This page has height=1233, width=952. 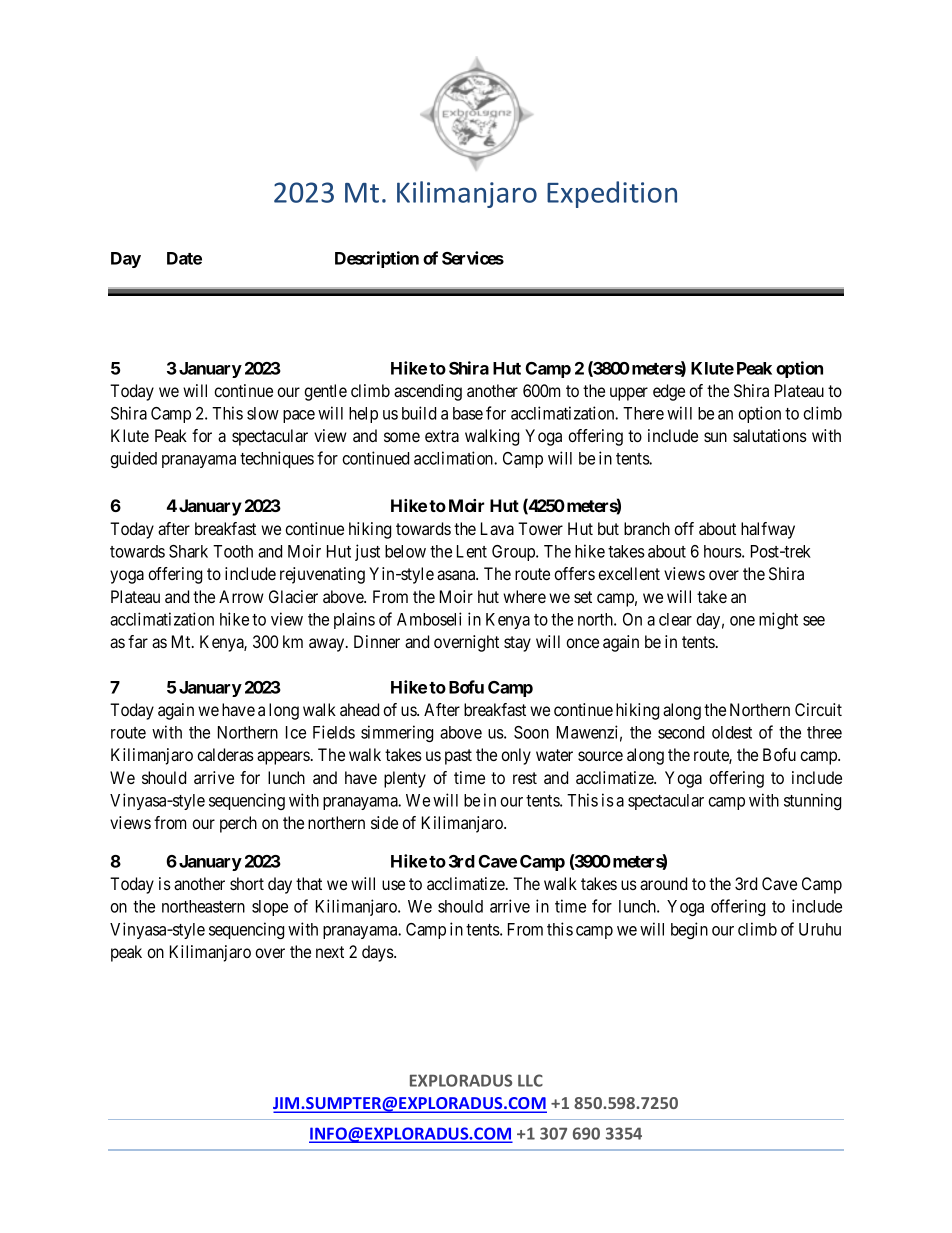 What do you see at coordinates (184, 258) in the page?
I see `Date` at bounding box center [184, 258].
